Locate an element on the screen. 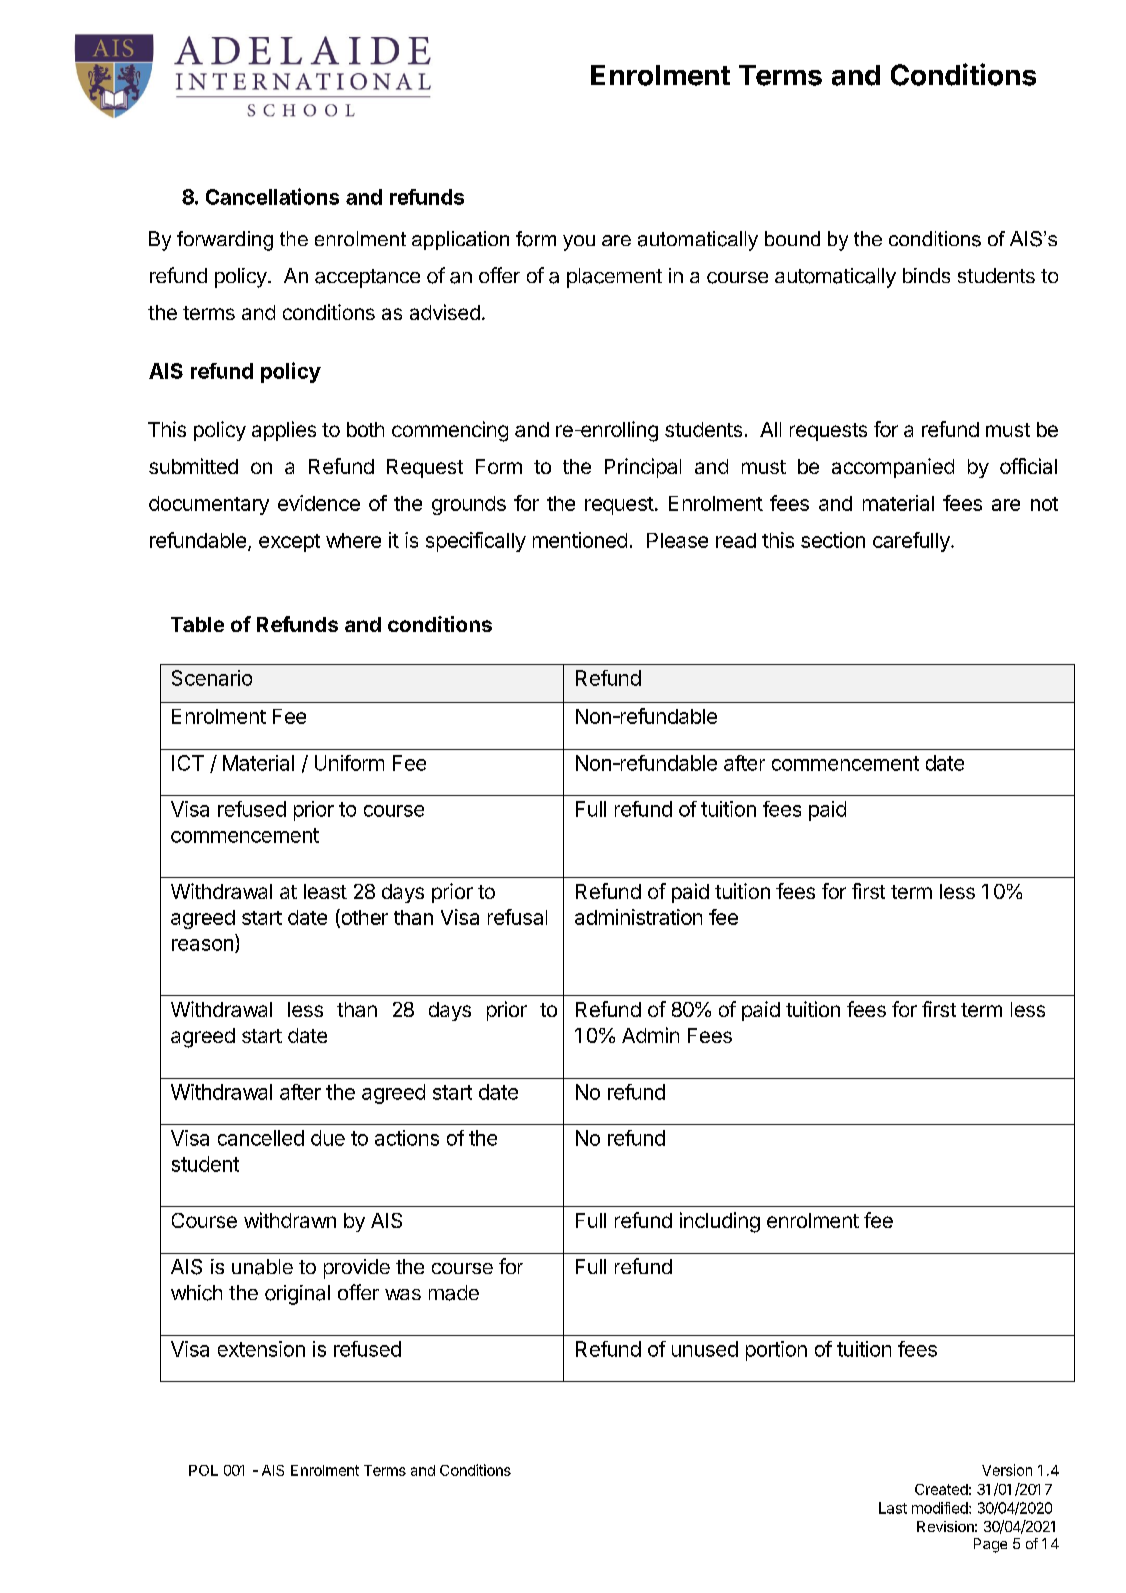  binds is located at coordinates (926, 275).
